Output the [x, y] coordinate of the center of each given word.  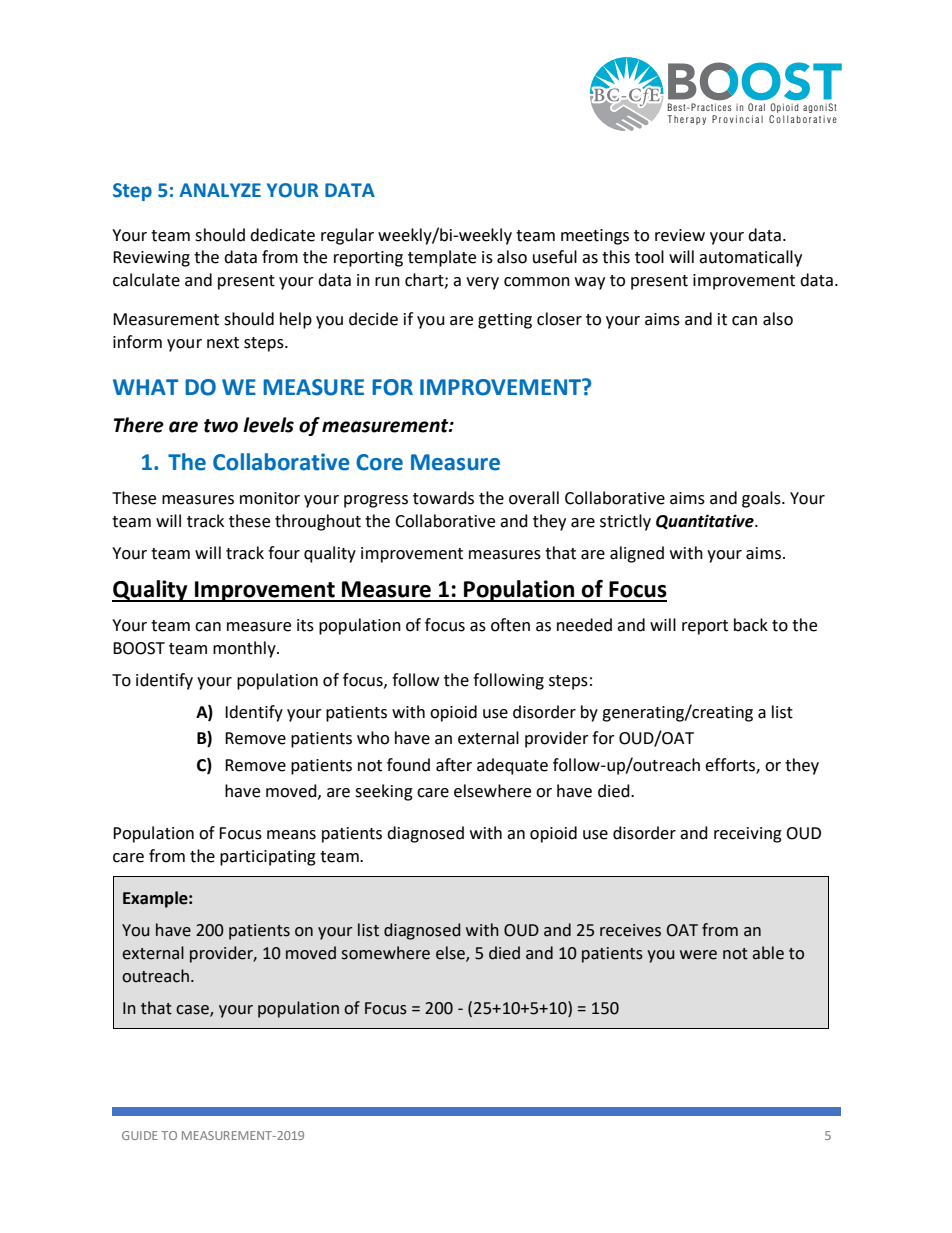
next [223, 343]
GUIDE [140, 1135]
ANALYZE [220, 190]
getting [505, 321]
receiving [748, 835]
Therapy [687, 120]
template [442, 258]
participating [268, 858]
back [751, 625]
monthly [245, 649]
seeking [384, 792]
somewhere [385, 953]
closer [559, 319]
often [510, 625]
